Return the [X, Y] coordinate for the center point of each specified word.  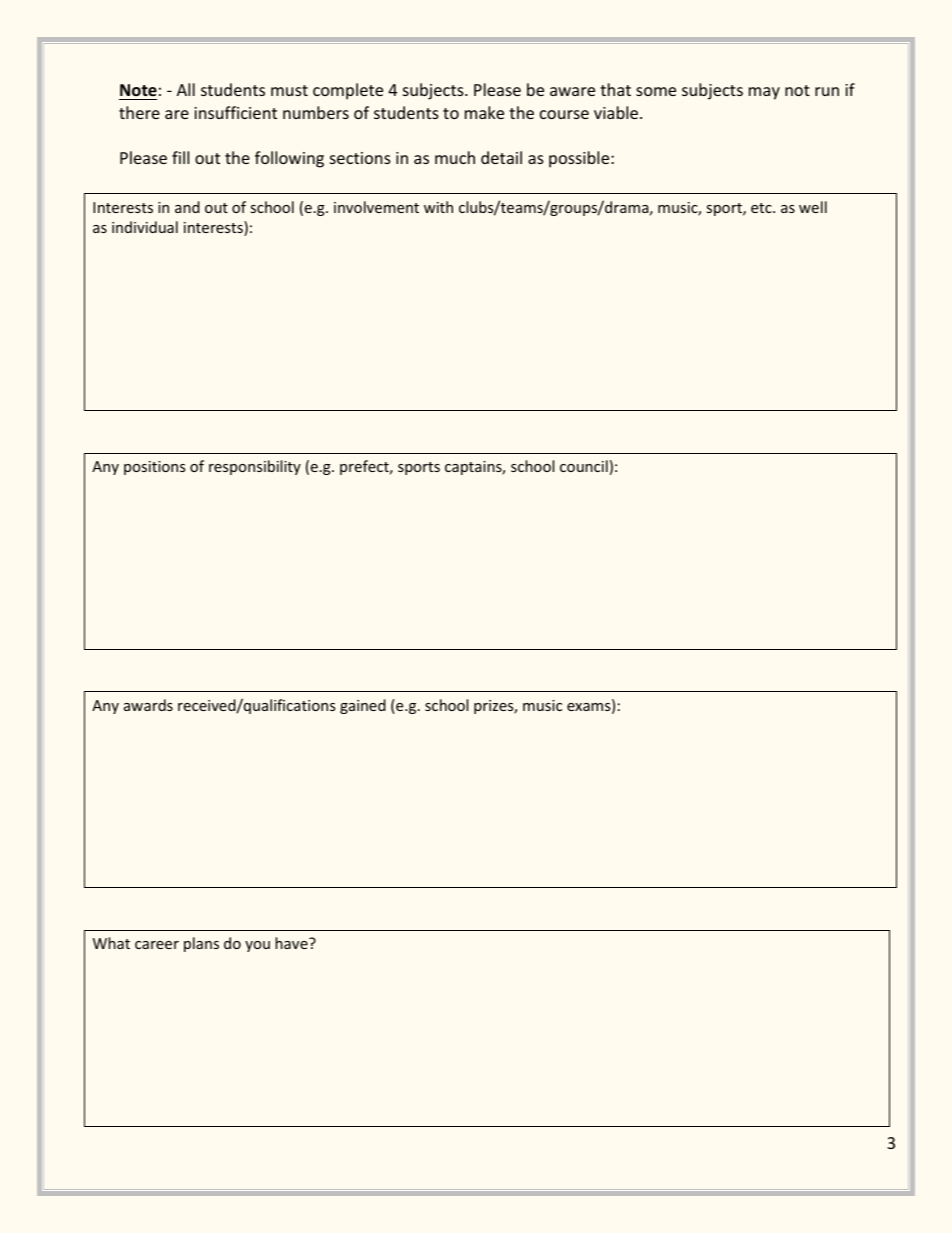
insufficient [235, 112]
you [257, 946]
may [764, 93]
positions [155, 468]
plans [201, 944]
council [584, 466]
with [438, 207]
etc [762, 208]
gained [363, 706]
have [292, 943]
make [484, 112]
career [157, 945]
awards [148, 705]
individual [145, 227]
